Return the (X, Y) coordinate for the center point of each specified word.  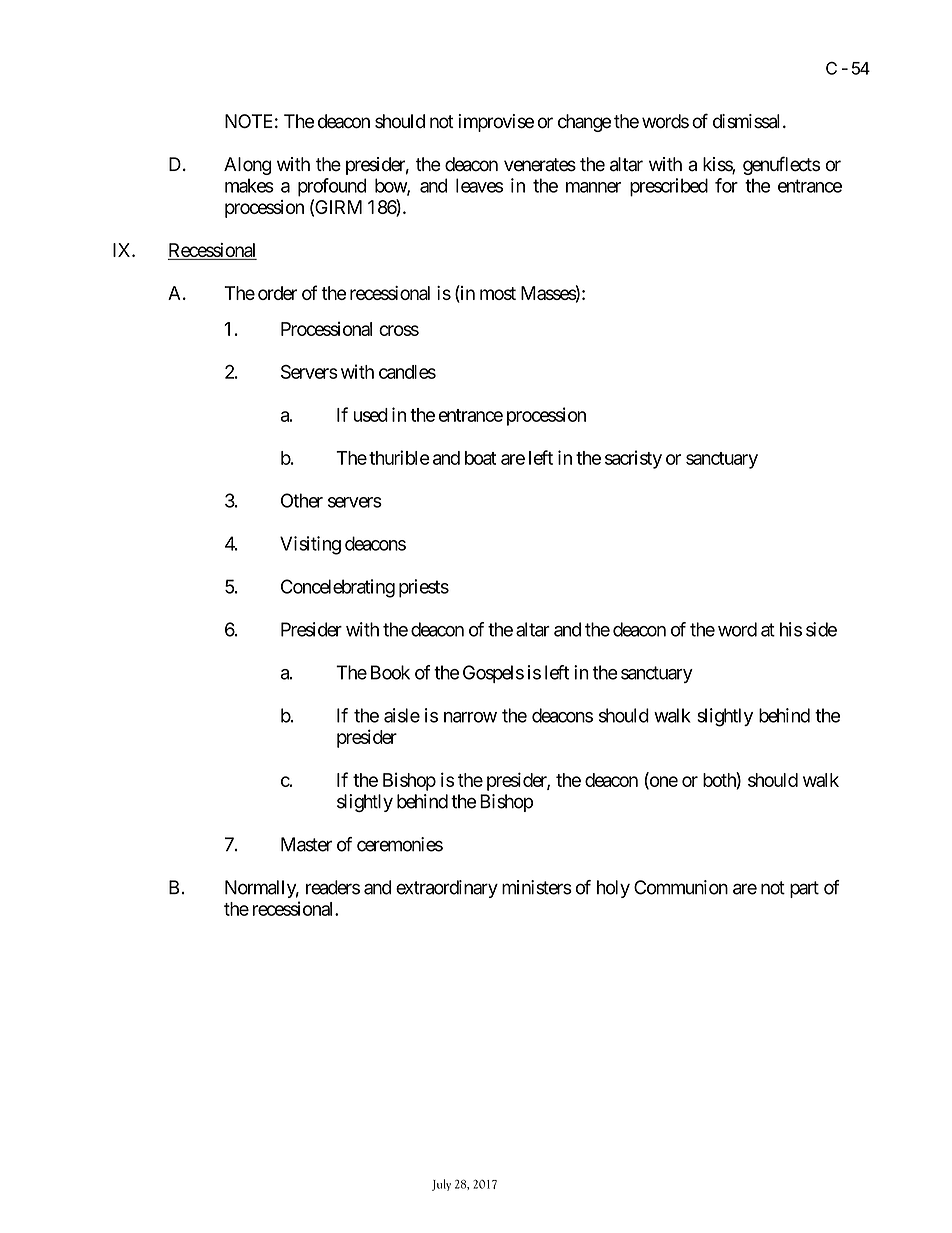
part (804, 889)
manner (593, 187)
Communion (681, 887)
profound (332, 187)
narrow (470, 717)
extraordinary (447, 889)
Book (390, 672)
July (441, 1185)
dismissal (746, 121)
